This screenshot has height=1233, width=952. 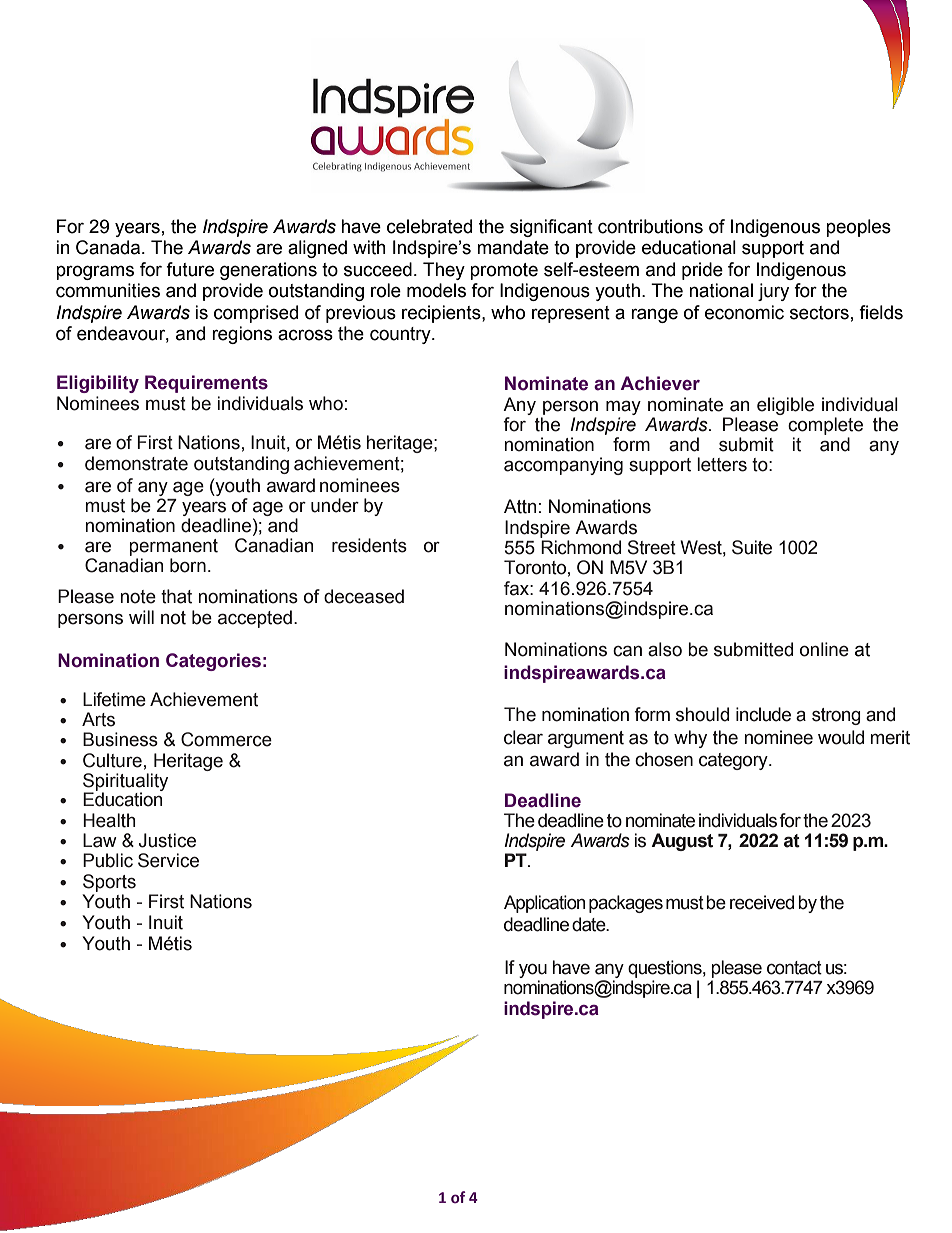 What do you see at coordinates (109, 883) in the screenshot?
I see `Sports` at bounding box center [109, 883].
